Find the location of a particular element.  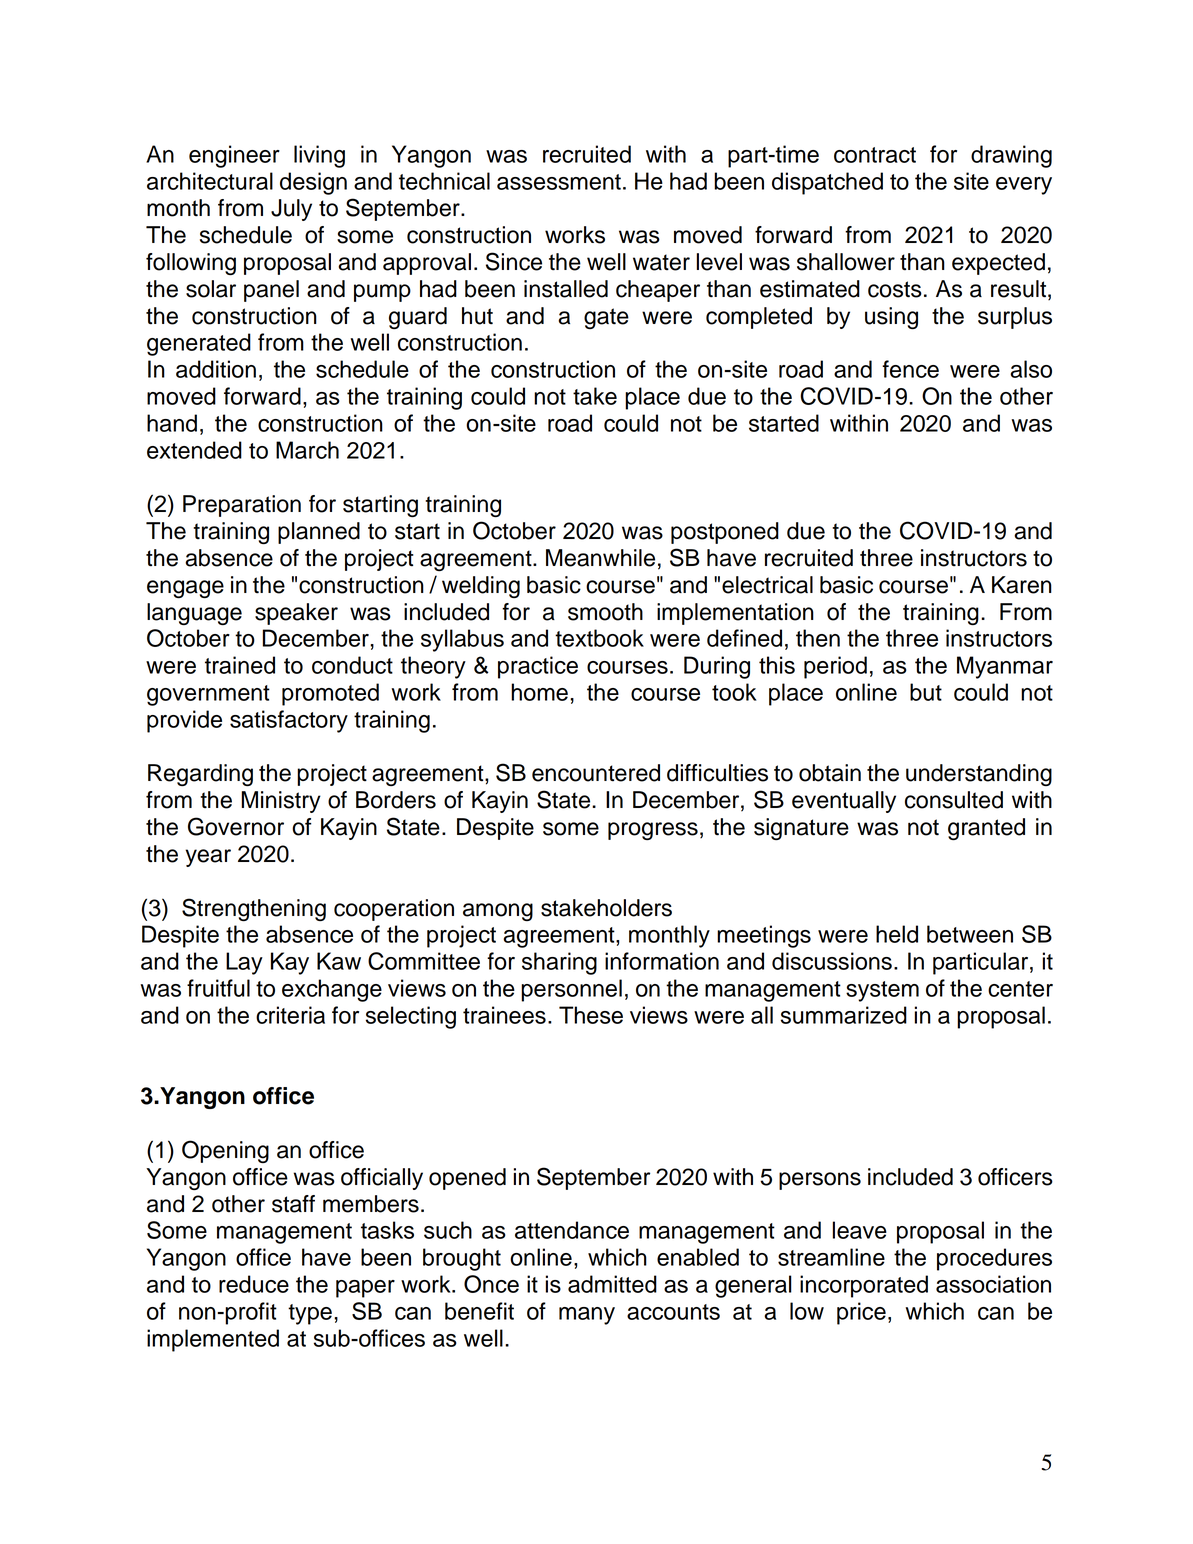

understanding is located at coordinates (979, 775).
